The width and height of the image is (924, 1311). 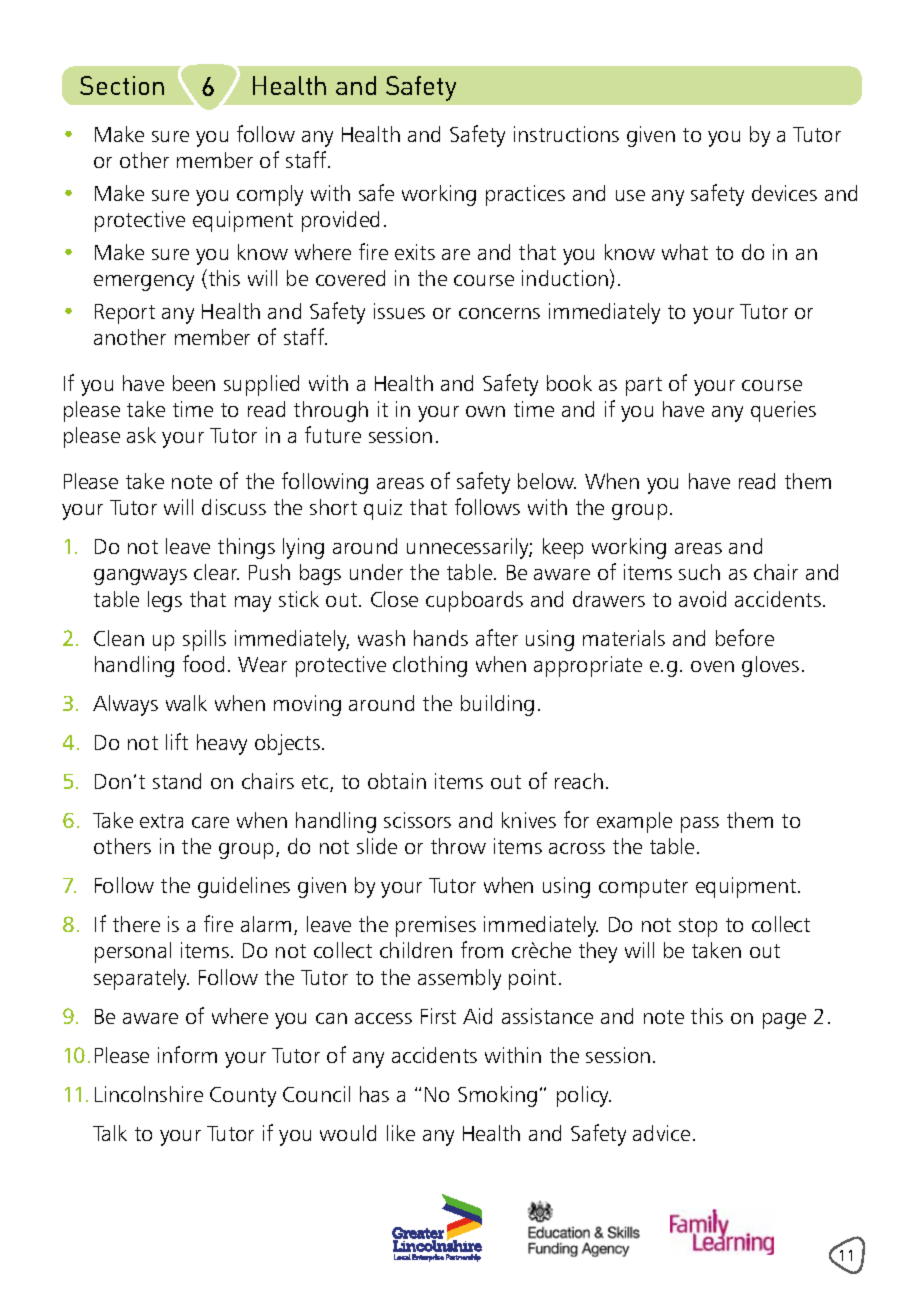 What do you see at coordinates (566, 134) in the image?
I see `instructions` at bounding box center [566, 134].
